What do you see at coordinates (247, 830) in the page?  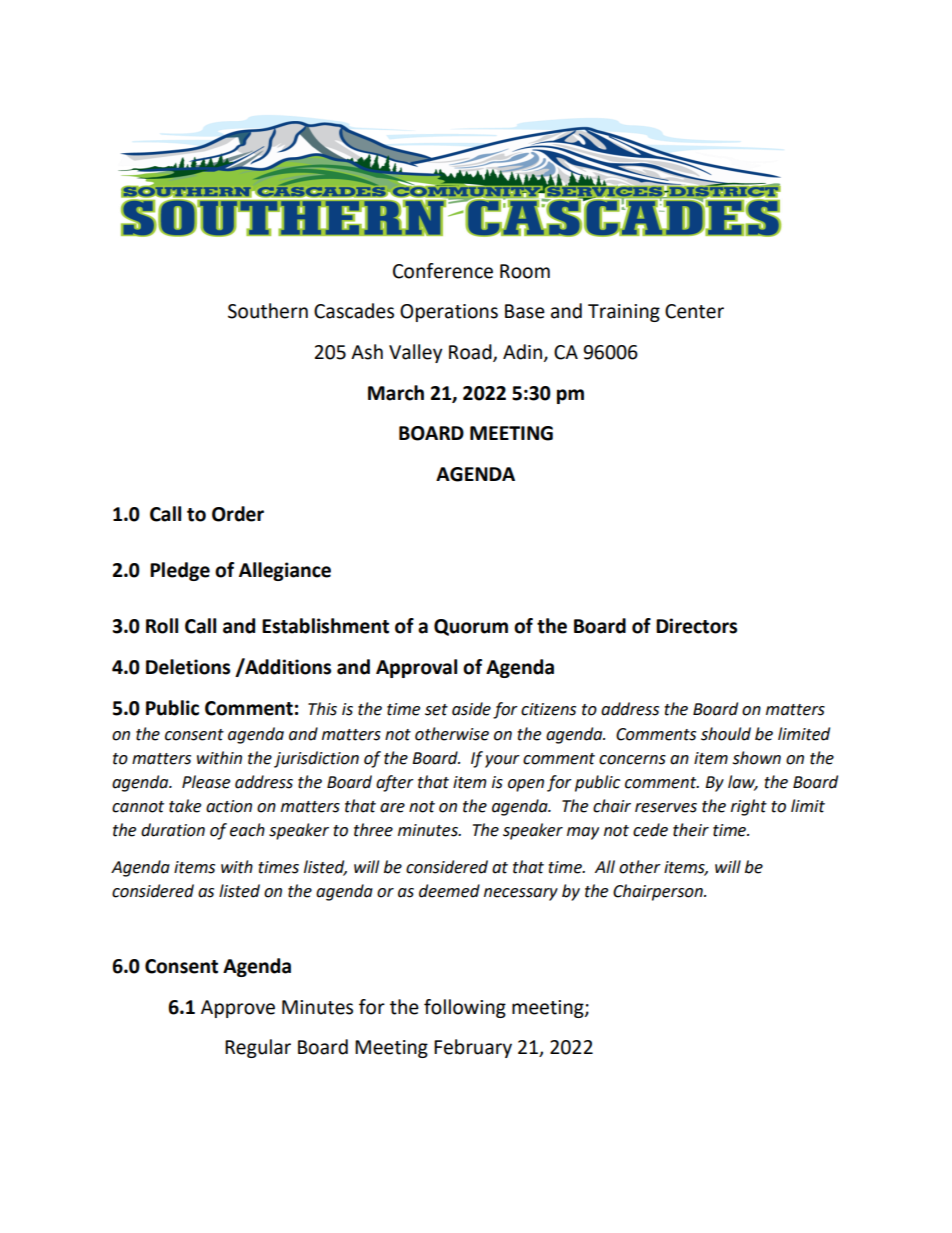 I see `each` at bounding box center [247, 830].
